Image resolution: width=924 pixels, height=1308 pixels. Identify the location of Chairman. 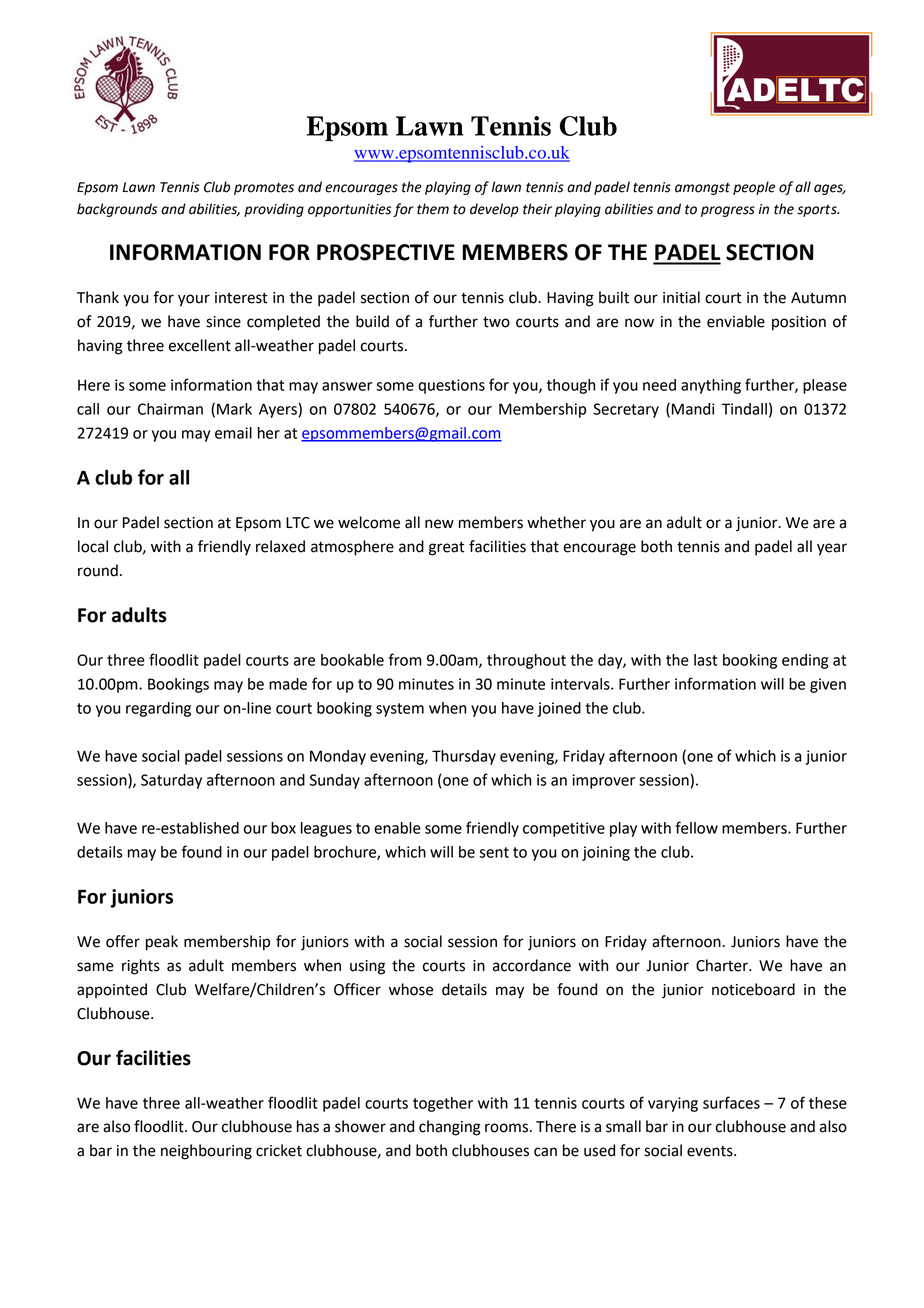
(170, 409).
